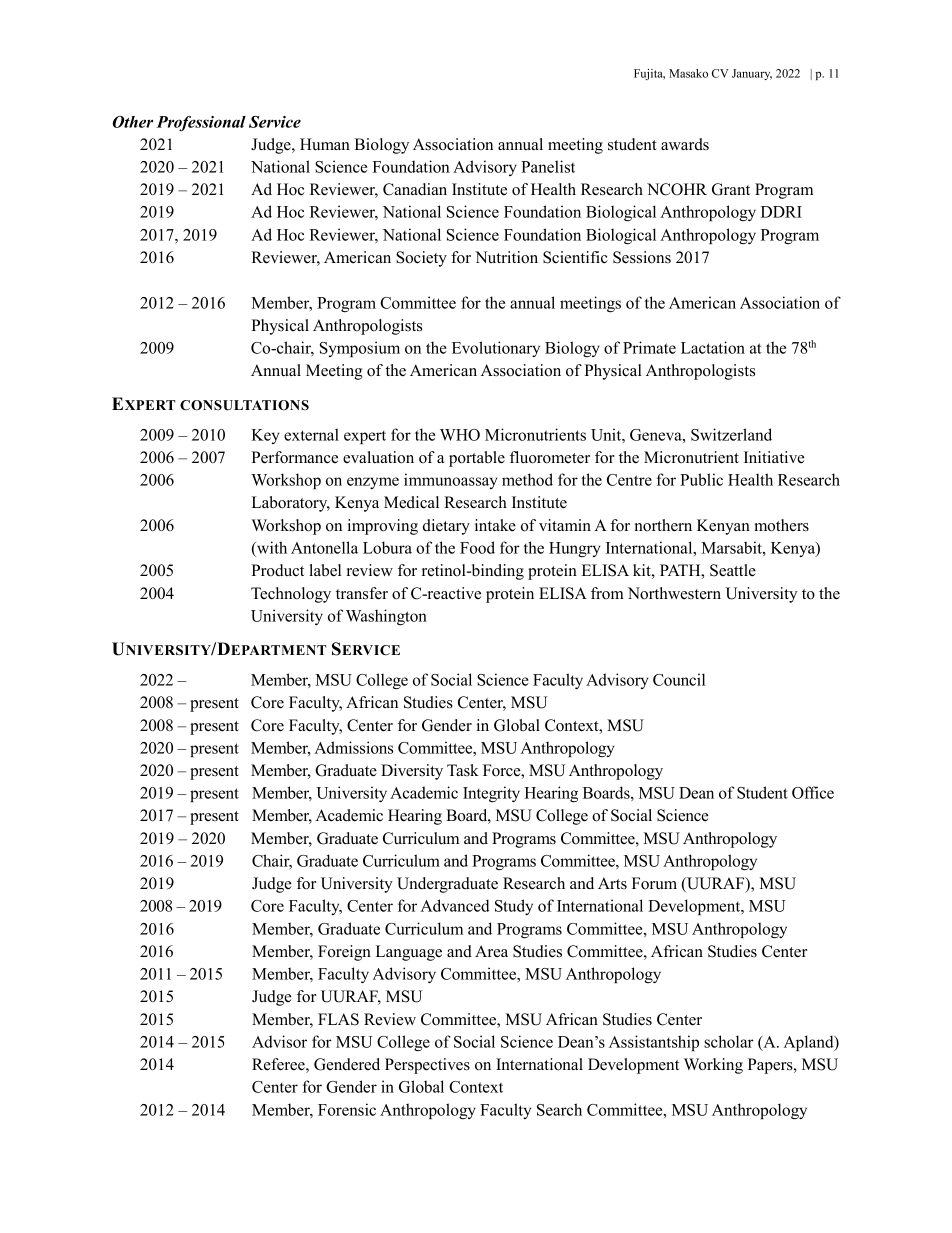 The width and height of the screenshot is (952, 1233). What do you see at coordinates (496, 349) in the screenshot?
I see `Evolutionary` at bounding box center [496, 349].
